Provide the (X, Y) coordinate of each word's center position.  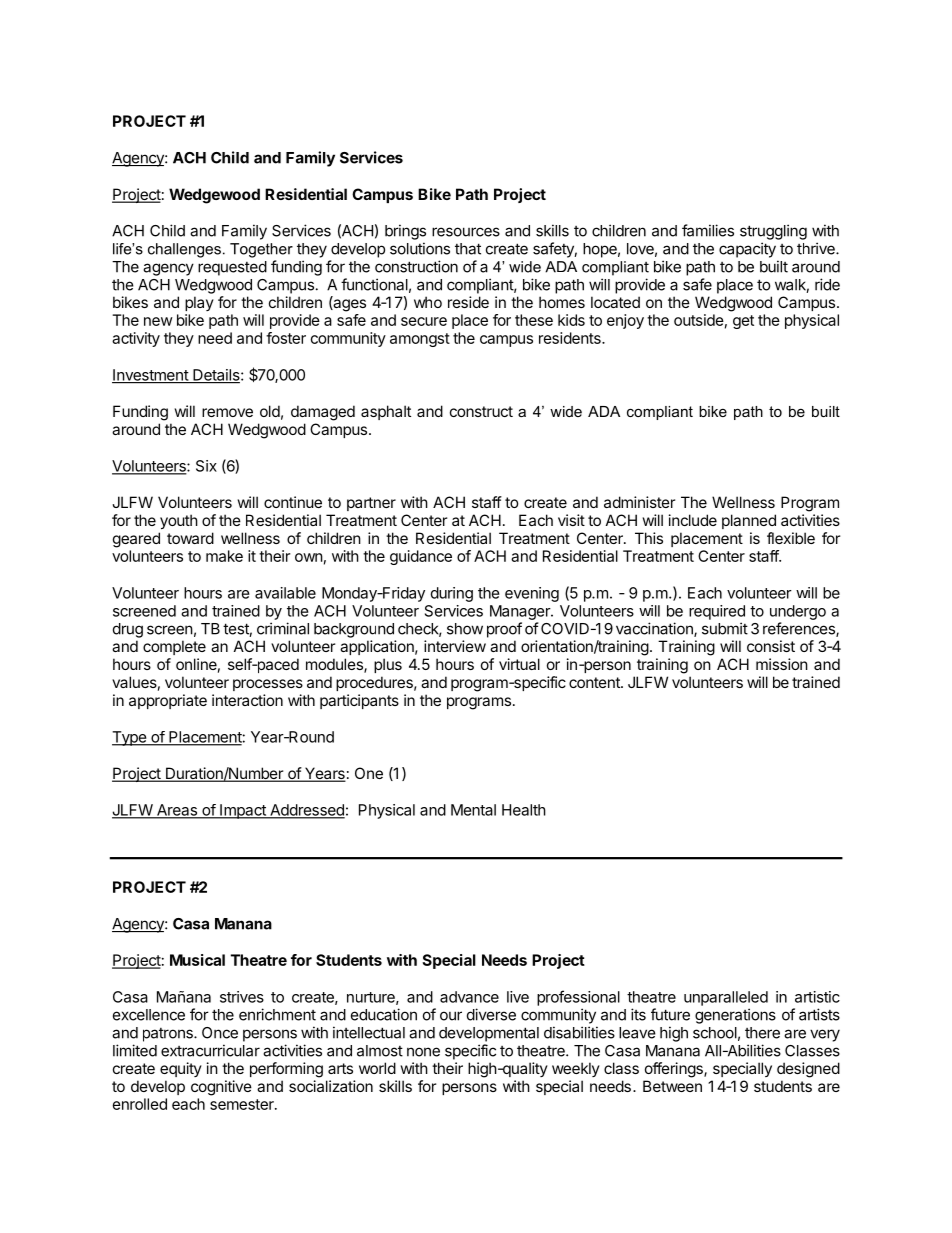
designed (808, 1070)
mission (782, 664)
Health (524, 810)
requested (232, 268)
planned (749, 521)
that (468, 249)
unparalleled (726, 998)
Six (206, 466)
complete (174, 647)
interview (455, 646)
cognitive (221, 1088)
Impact (243, 811)
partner (371, 504)
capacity (747, 250)
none (423, 1052)
